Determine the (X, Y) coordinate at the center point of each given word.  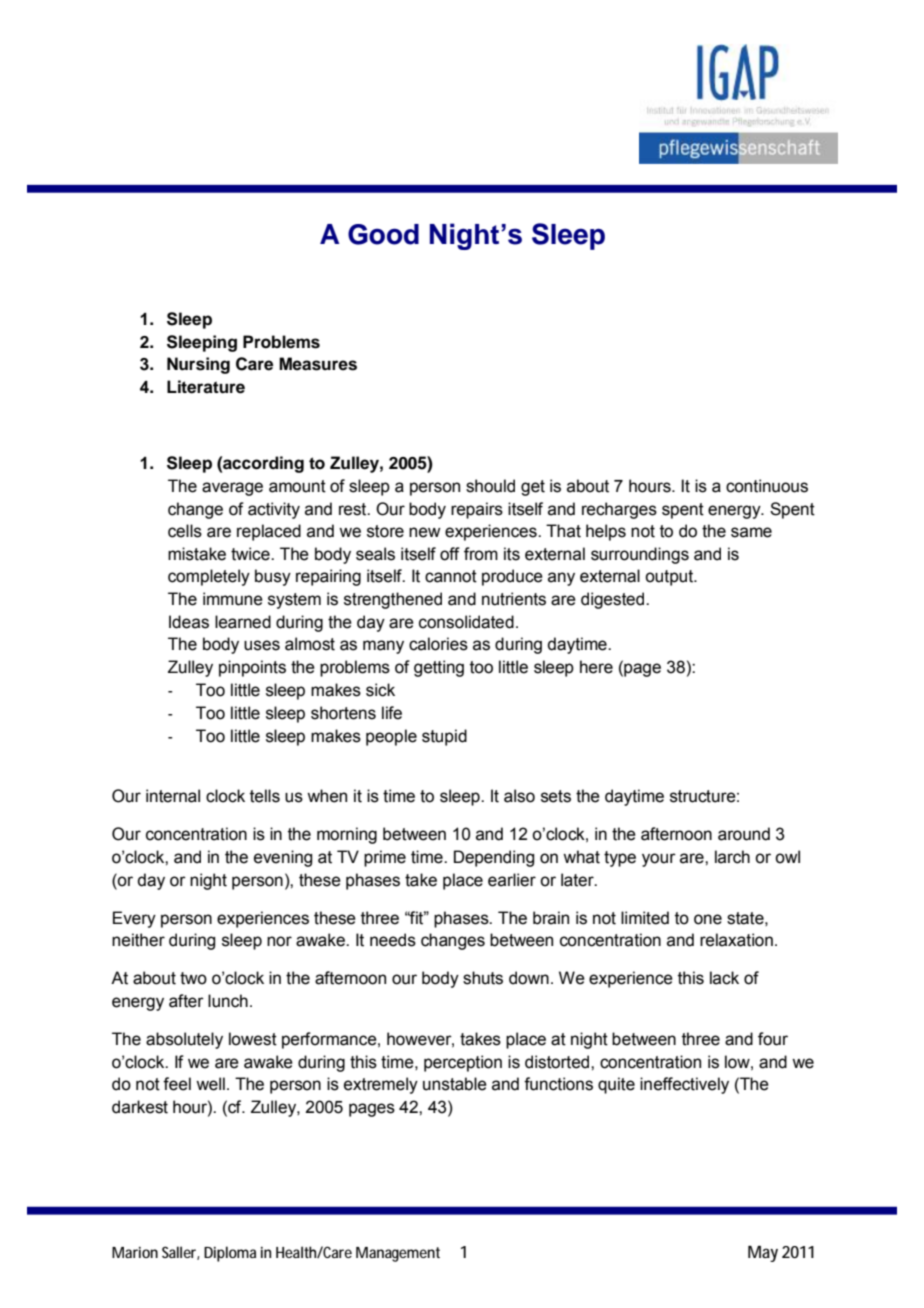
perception (463, 1063)
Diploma (230, 1254)
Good (383, 234)
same (751, 532)
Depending (494, 858)
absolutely (184, 1040)
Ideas (189, 622)
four (773, 1039)
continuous (767, 486)
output (670, 578)
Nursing (198, 365)
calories (438, 644)
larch (732, 857)
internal (173, 796)
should (490, 486)
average (232, 489)
